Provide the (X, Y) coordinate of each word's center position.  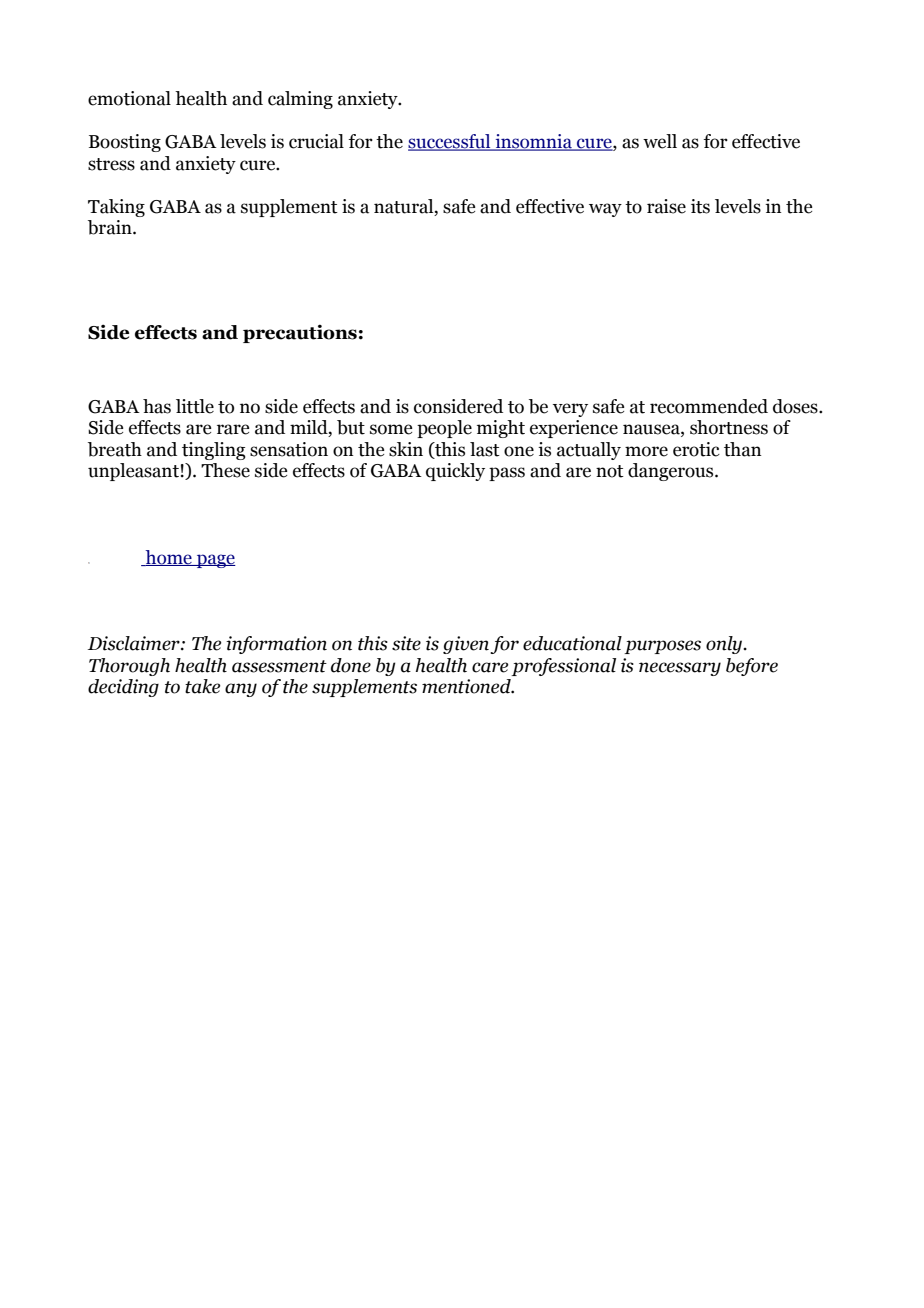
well (660, 141)
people (444, 429)
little (195, 406)
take (202, 686)
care (490, 667)
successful (450, 142)
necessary (680, 669)
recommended (709, 406)
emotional (129, 98)
